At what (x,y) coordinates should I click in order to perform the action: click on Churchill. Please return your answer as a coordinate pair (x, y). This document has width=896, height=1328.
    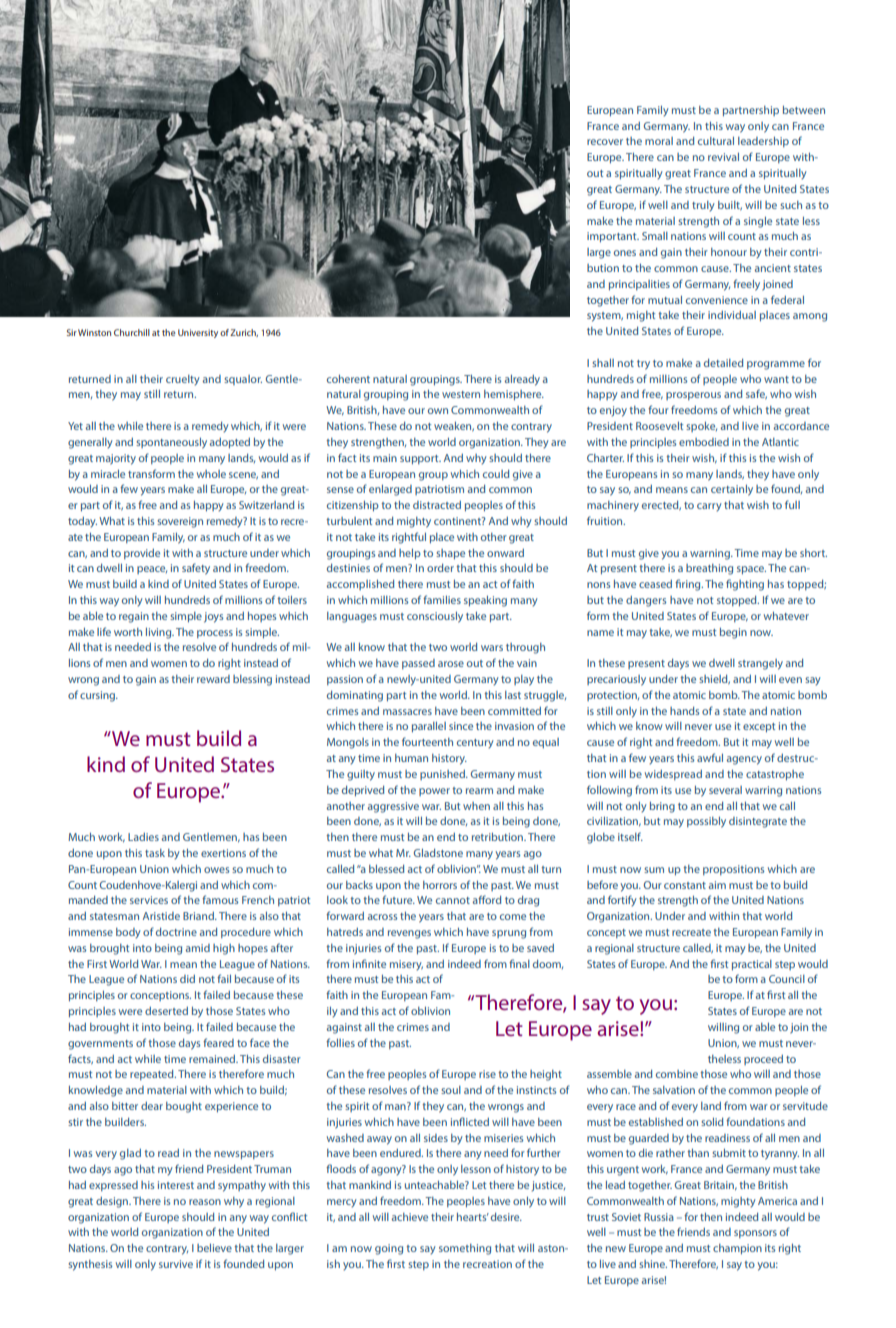
    Looking at the image, I should click on (132, 332).
